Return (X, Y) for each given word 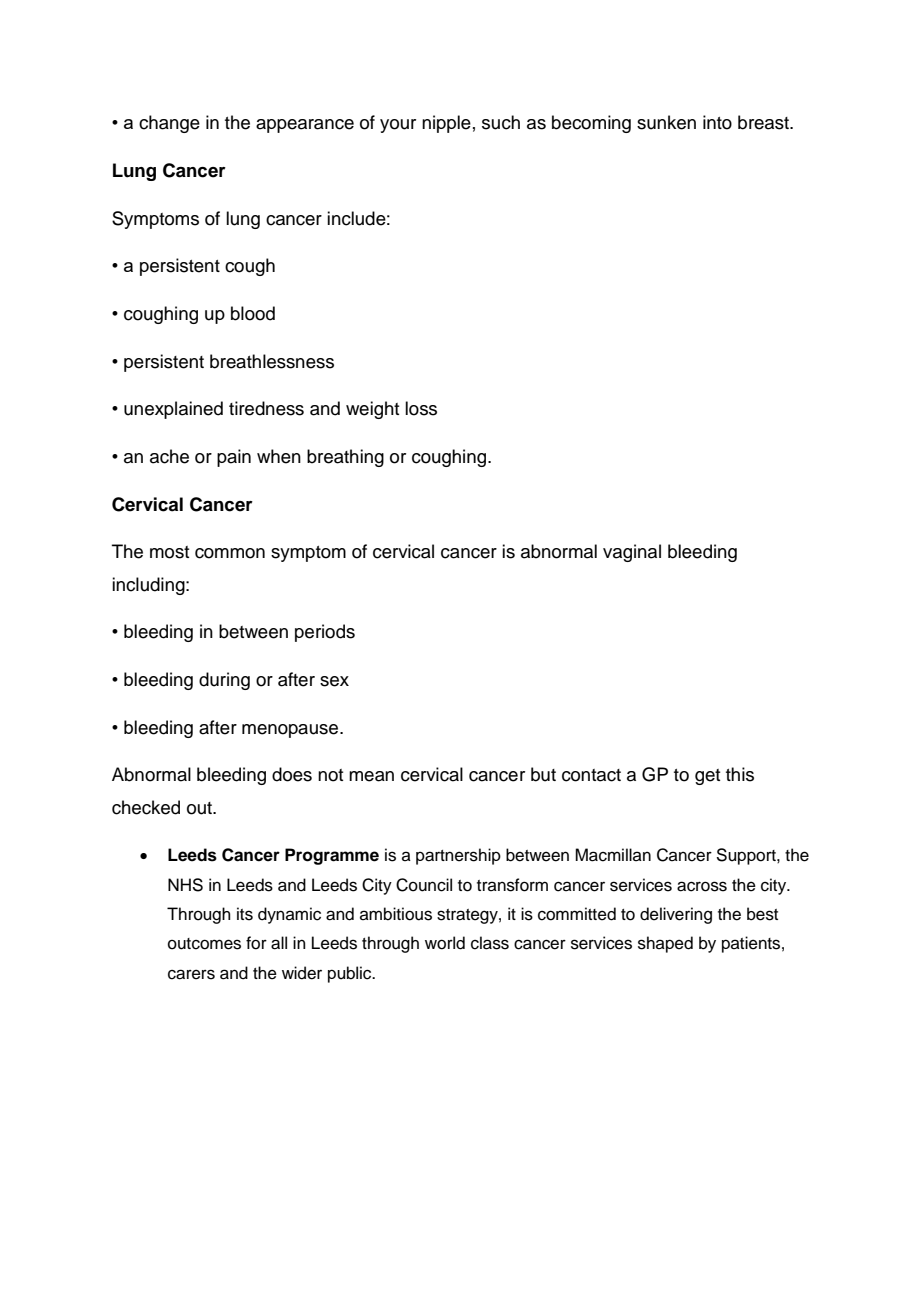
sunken (666, 122)
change (169, 124)
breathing (345, 458)
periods (325, 633)
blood (253, 313)
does (292, 774)
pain (234, 458)
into (717, 122)
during (224, 681)
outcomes (204, 944)
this (740, 774)
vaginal (632, 553)
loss (421, 408)
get (707, 777)
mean (371, 776)
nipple (446, 124)
